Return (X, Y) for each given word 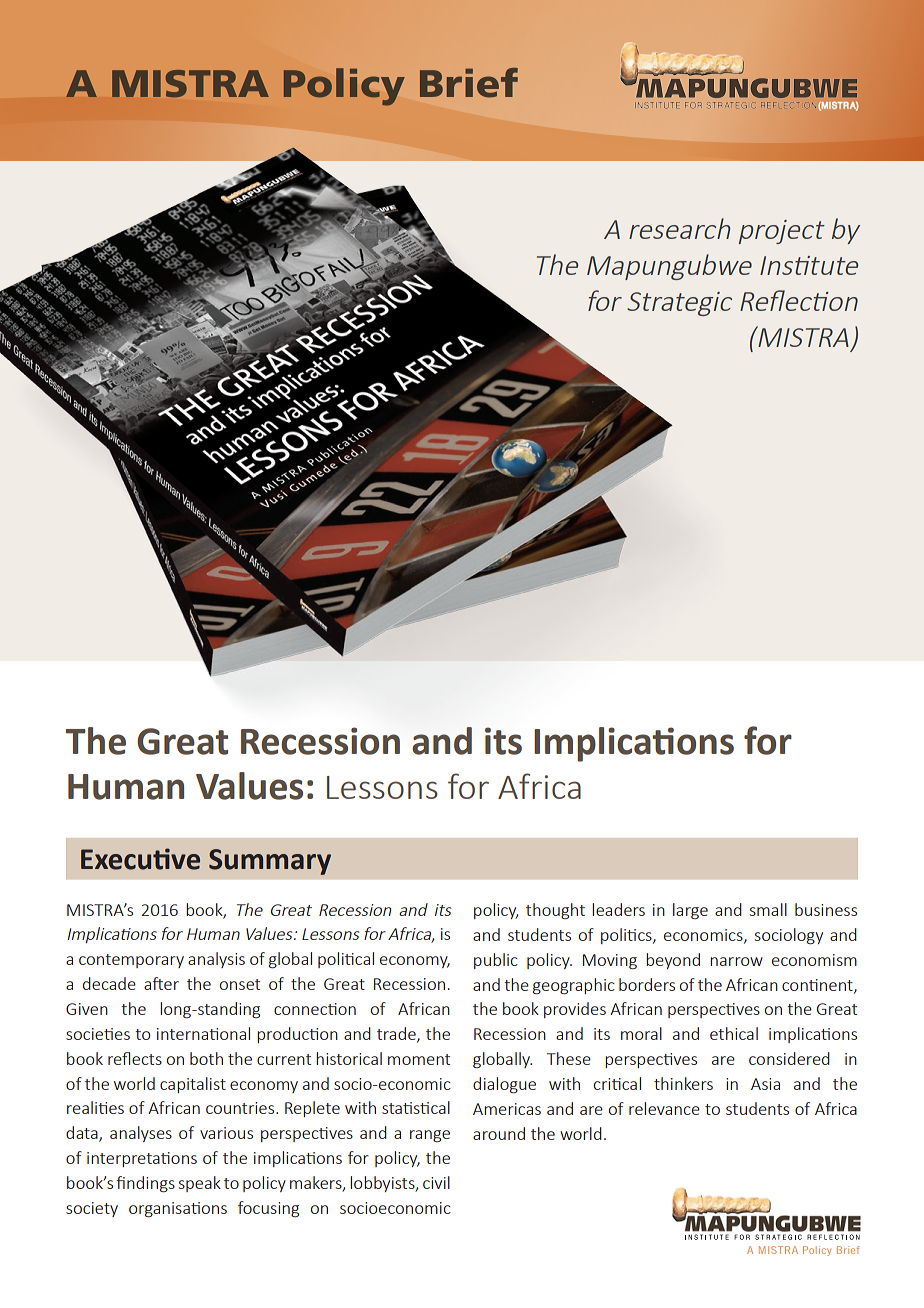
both (206, 1058)
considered (789, 1058)
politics (627, 936)
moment (419, 1059)
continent (818, 986)
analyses (141, 1134)
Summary (270, 862)
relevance (664, 1108)
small (768, 909)
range (430, 1136)
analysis (216, 960)
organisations (178, 1210)
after (161, 983)
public (496, 961)
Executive (140, 859)
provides (575, 1010)
